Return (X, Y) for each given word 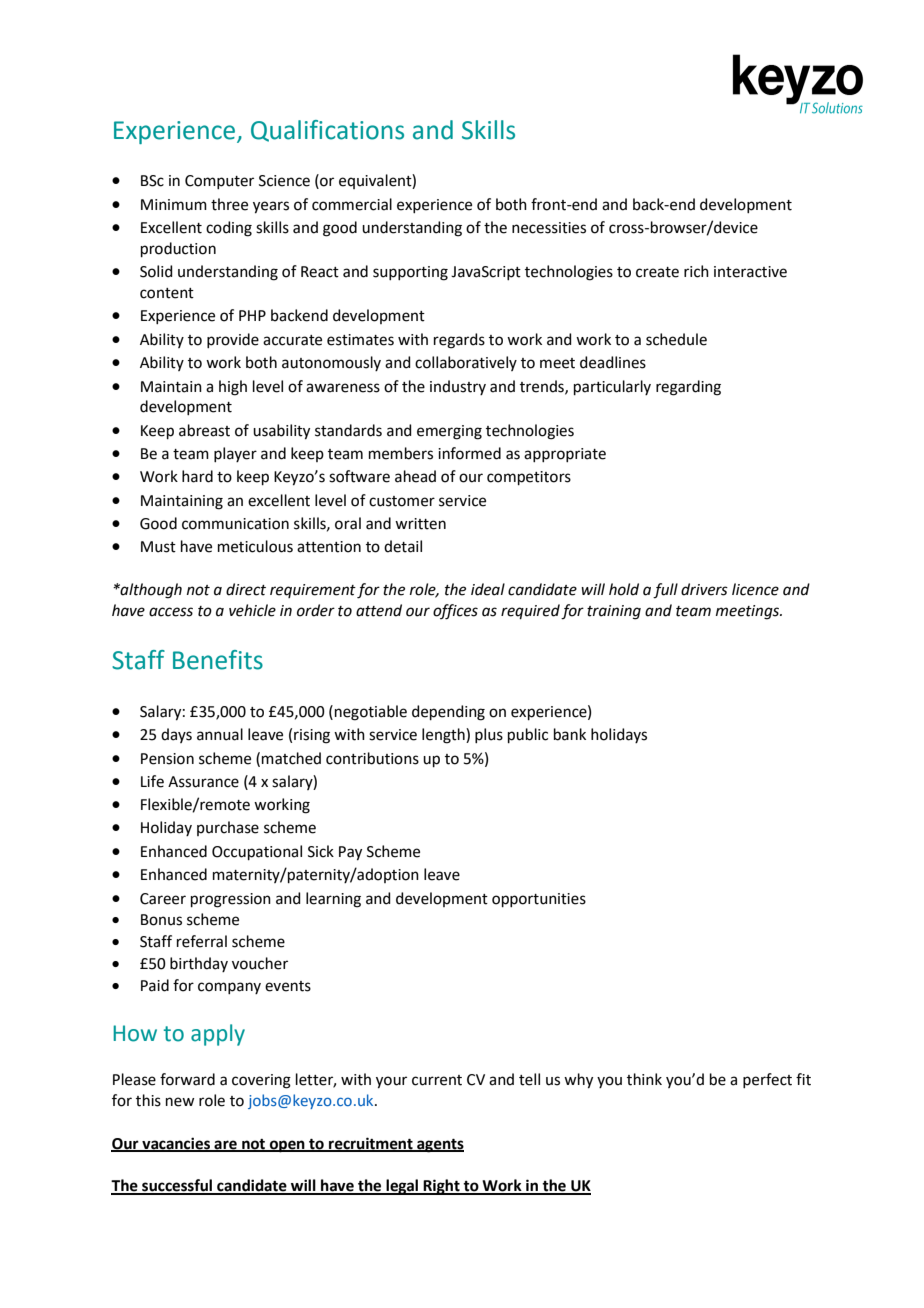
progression (231, 900)
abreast (204, 430)
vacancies (176, 1144)
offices (455, 612)
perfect (767, 1080)
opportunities (539, 900)
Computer (219, 182)
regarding (688, 388)
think (644, 1079)
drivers (704, 589)
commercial (352, 204)
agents (439, 1146)
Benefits (218, 660)
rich (696, 271)
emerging (449, 432)
